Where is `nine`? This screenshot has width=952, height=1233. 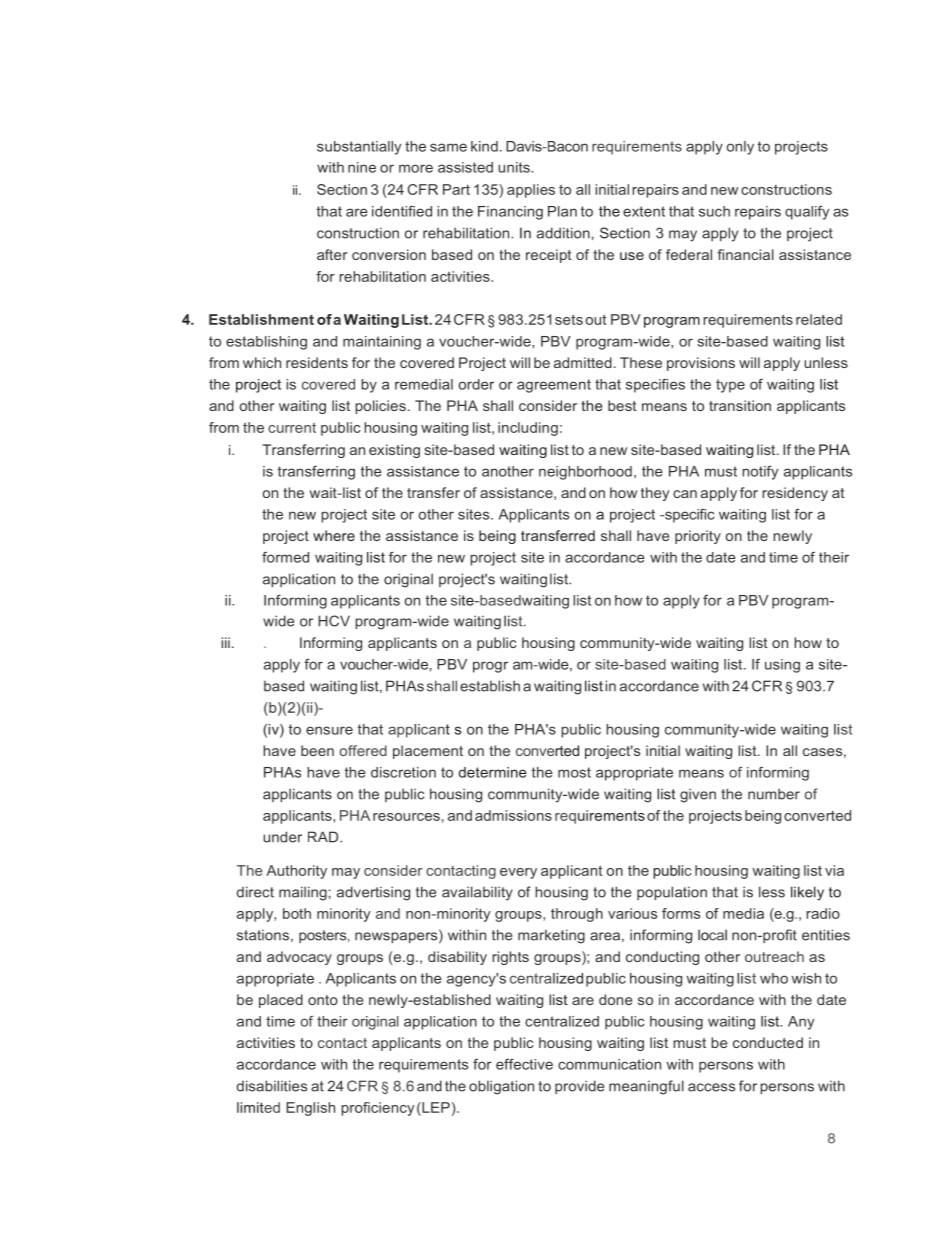 nine is located at coordinates (362, 167).
